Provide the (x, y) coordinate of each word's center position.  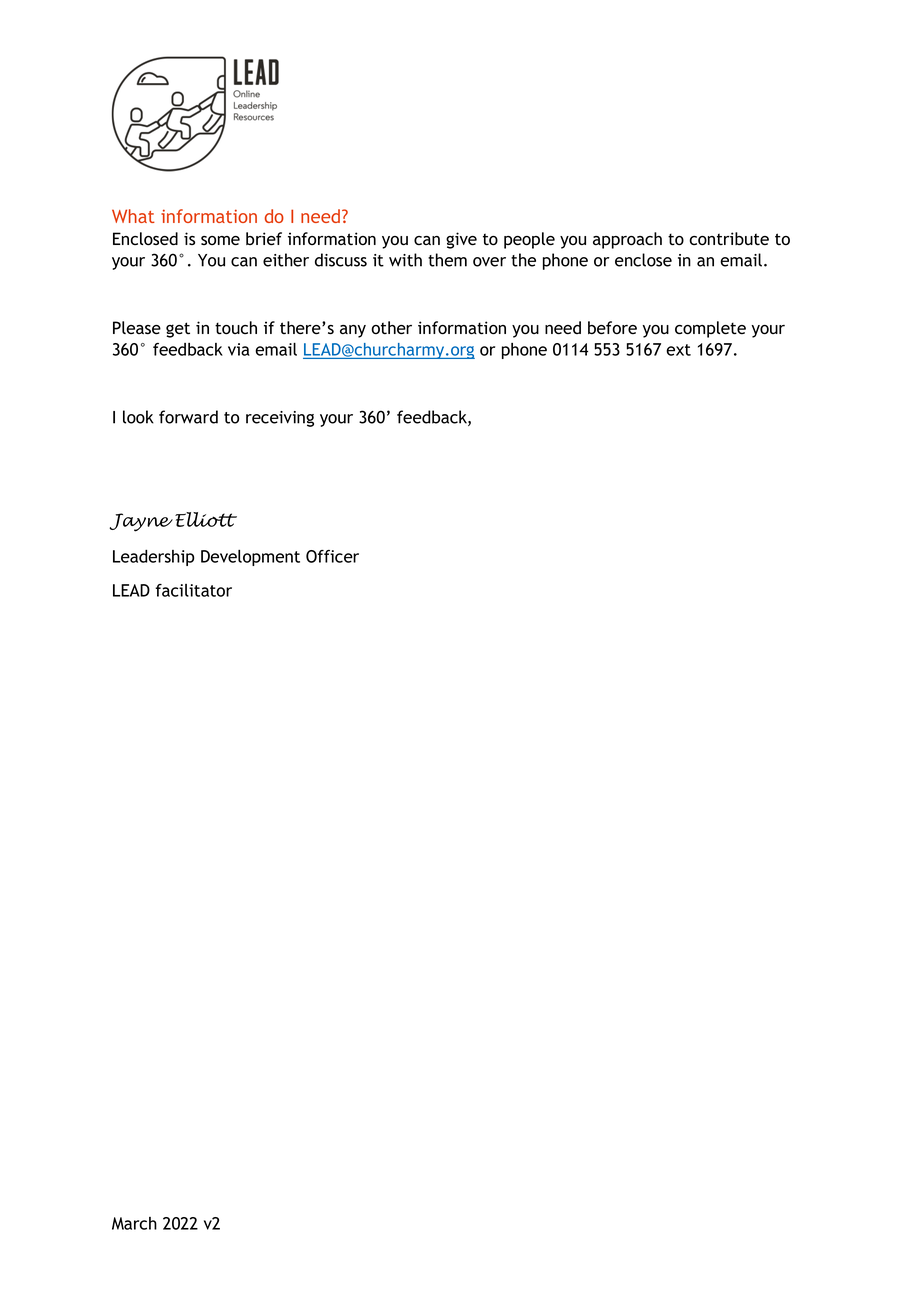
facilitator (193, 590)
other (391, 327)
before (612, 327)
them (447, 260)
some (220, 241)
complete (710, 329)
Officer (332, 556)
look (138, 417)
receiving (280, 419)
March (134, 1223)
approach (627, 240)
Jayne (141, 522)
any (353, 331)
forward (188, 417)
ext (678, 350)
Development (250, 558)
